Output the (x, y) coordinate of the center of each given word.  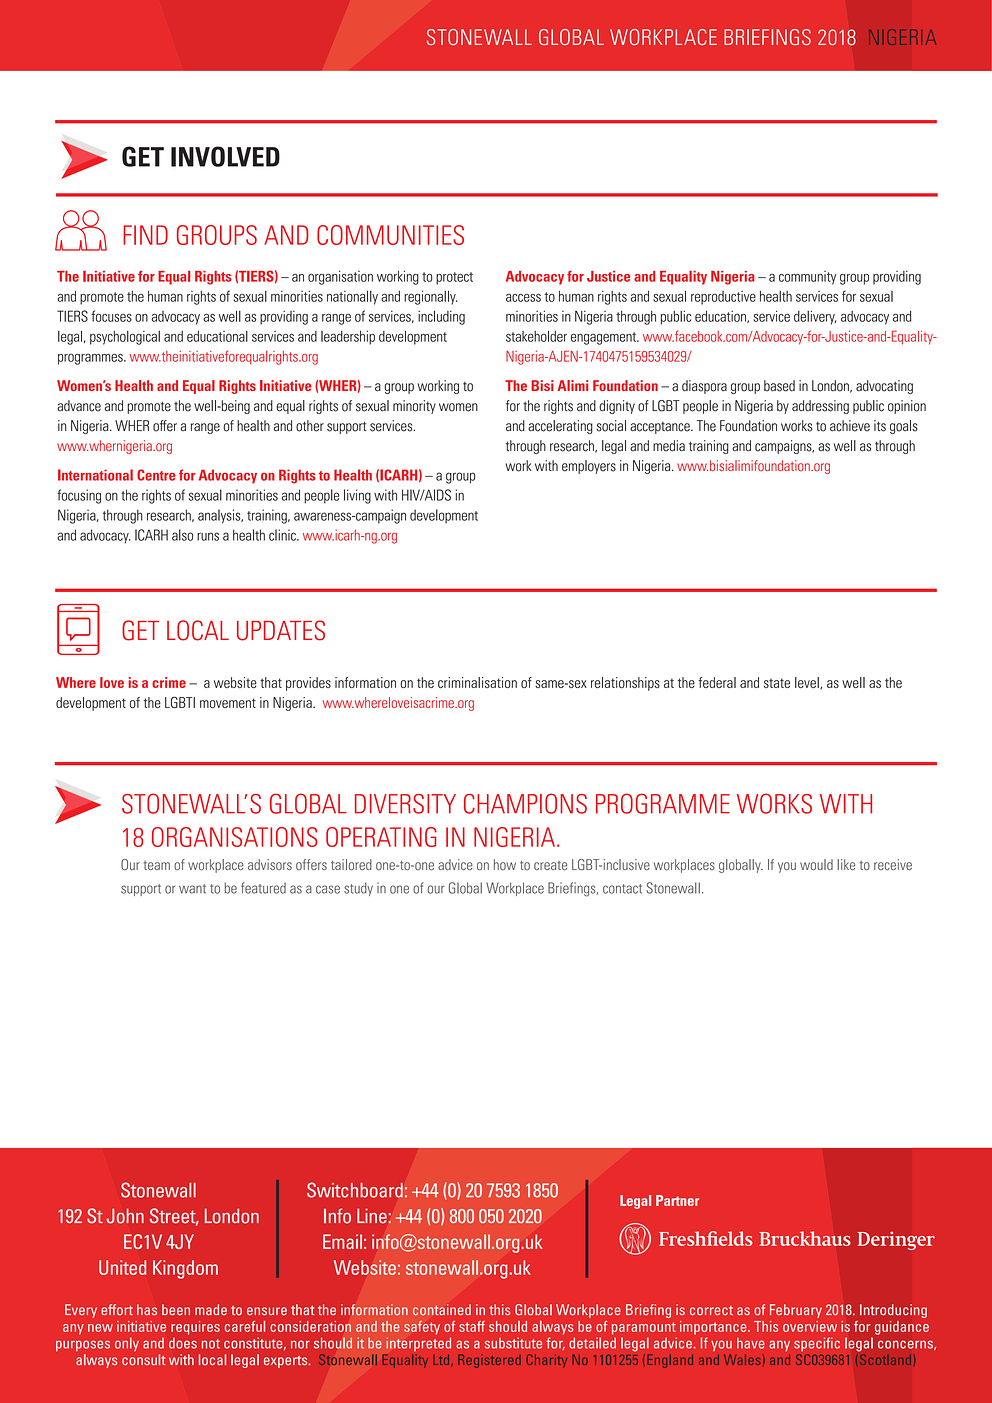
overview (810, 1326)
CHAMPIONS (525, 803)
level (808, 683)
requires (195, 1328)
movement (228, 703)
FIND (145, 235)
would (816, 864)
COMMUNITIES (390, 235)
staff (472, 1326)
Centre (156, 475)
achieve (850, 426)
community (807, 278)
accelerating (560, 427)
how (505, 864)
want (192, 889)
